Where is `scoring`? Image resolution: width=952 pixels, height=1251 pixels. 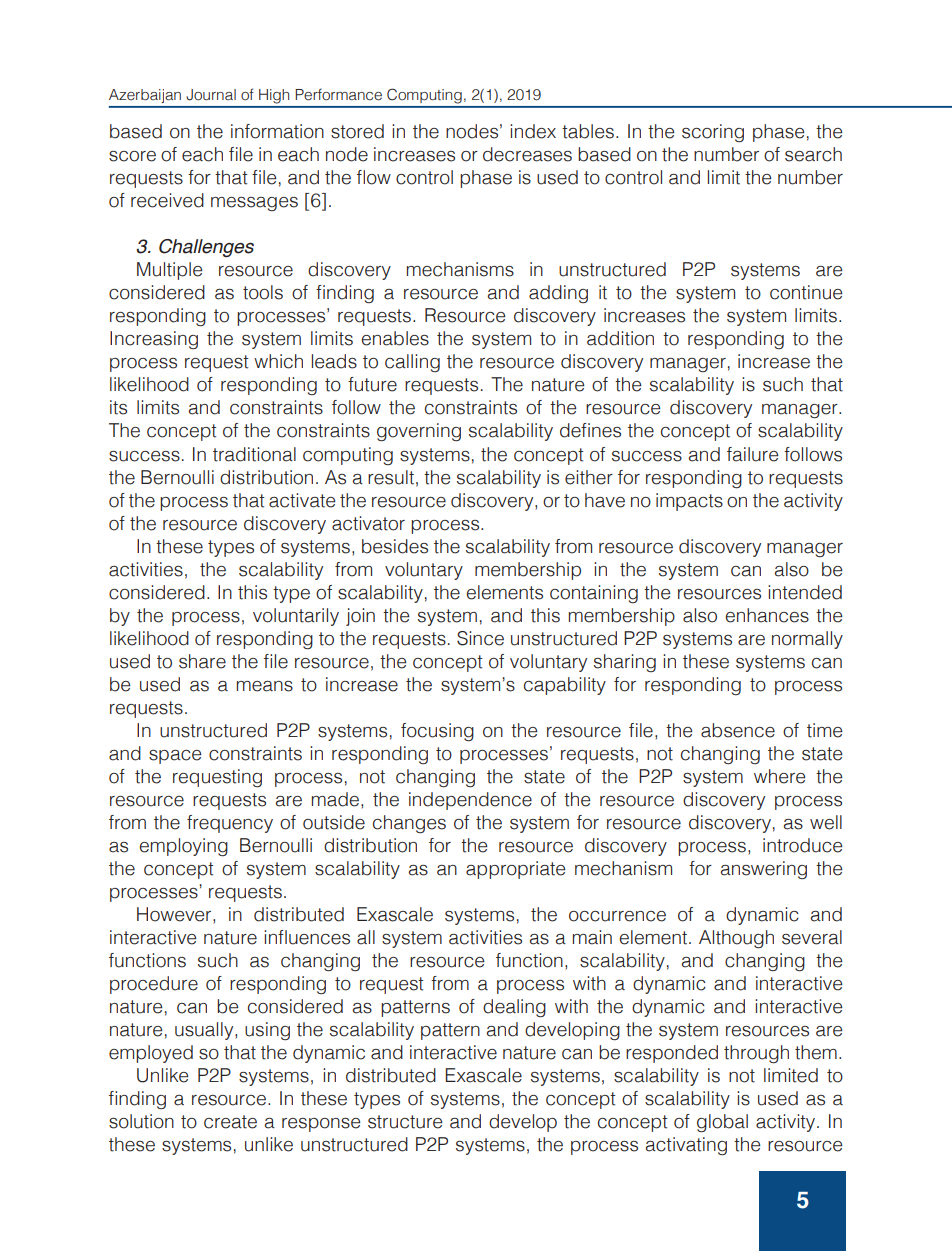 scoring is located at coordinates (713, 133).
